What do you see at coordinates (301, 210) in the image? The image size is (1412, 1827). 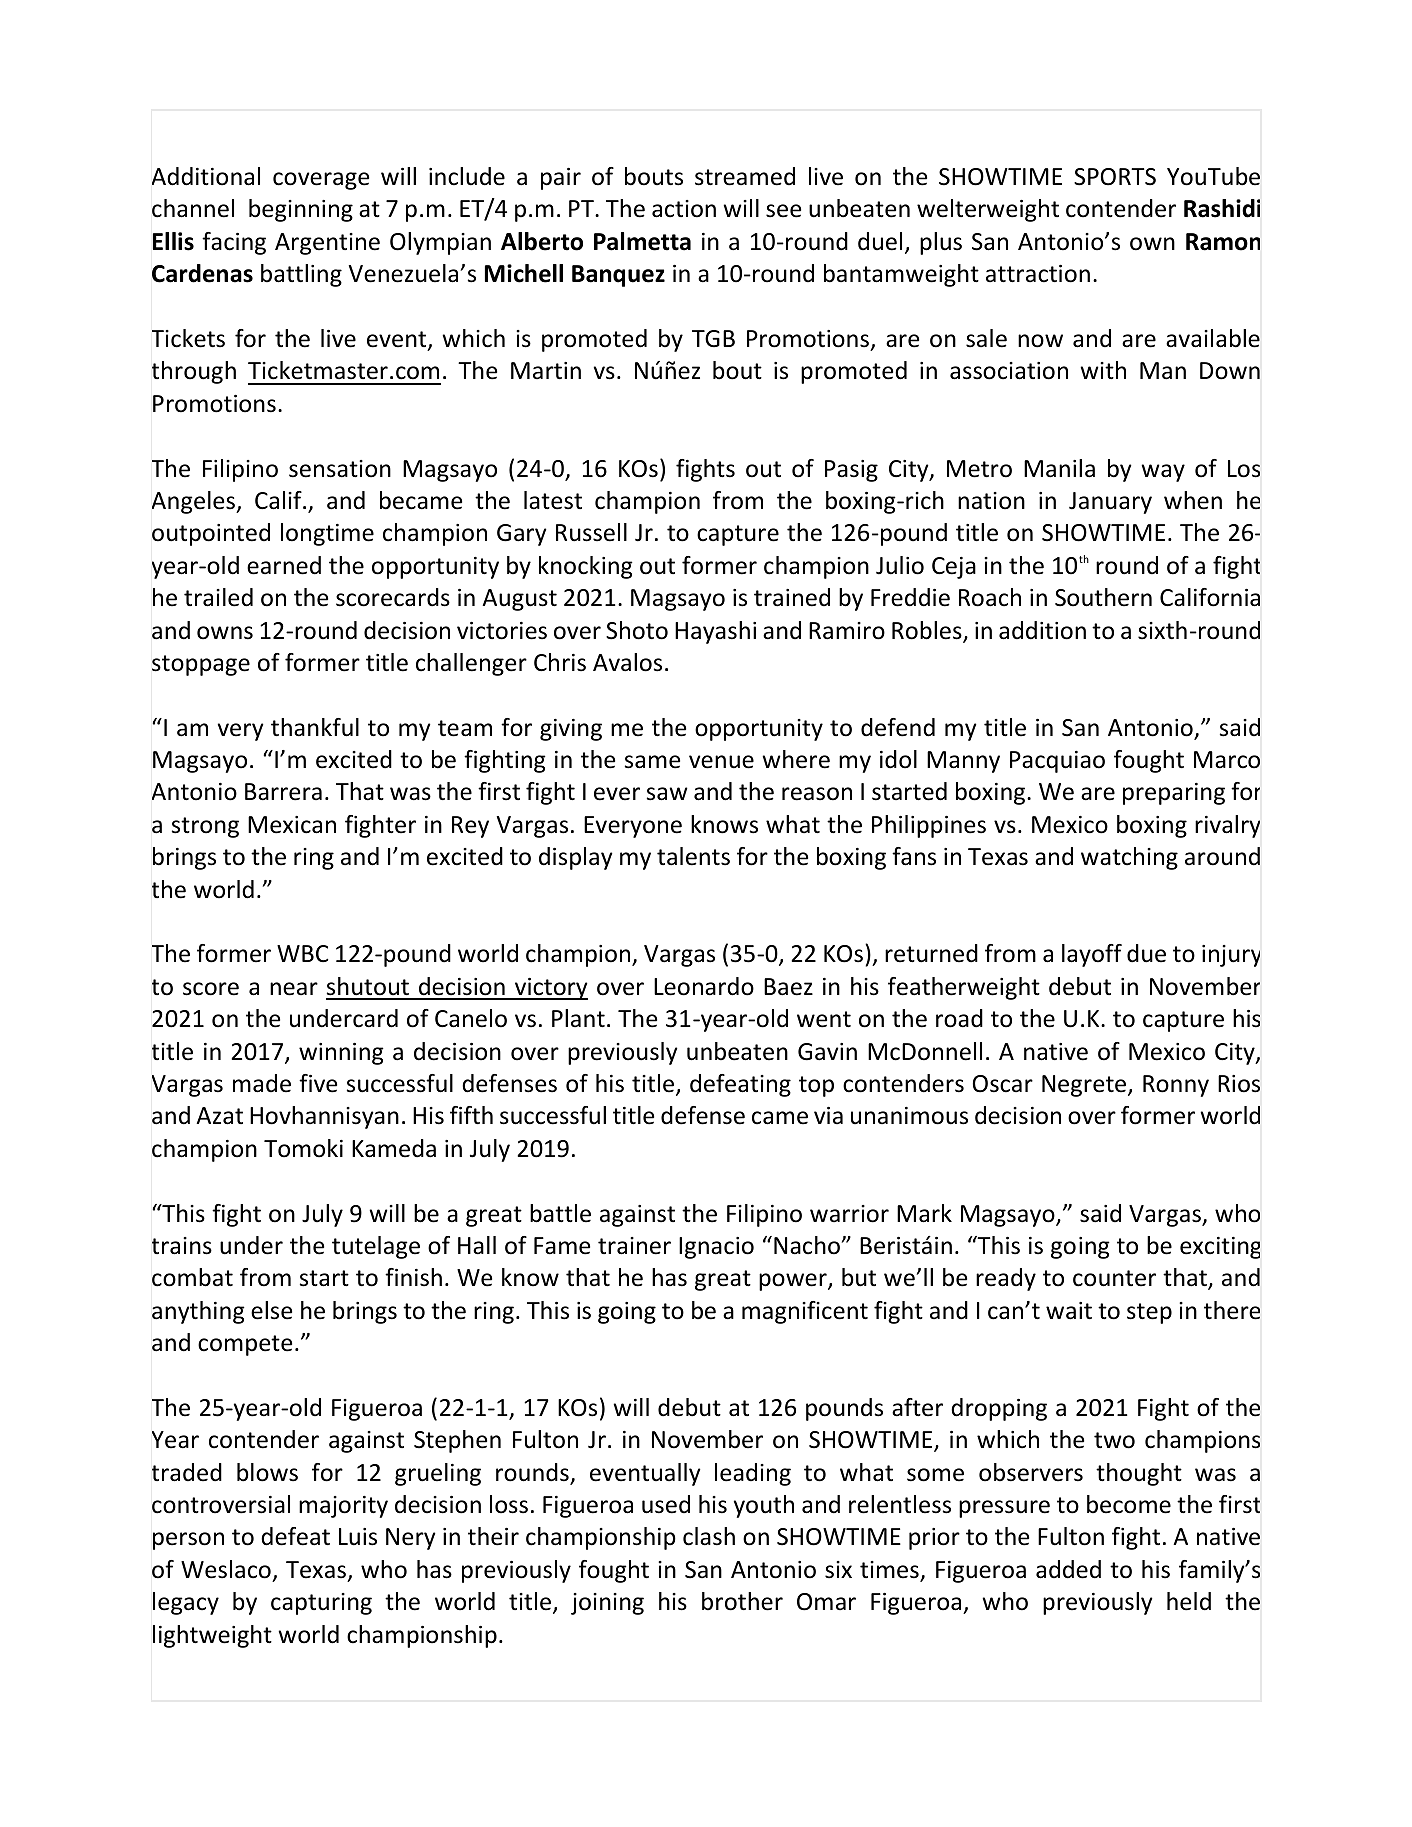 I see `beginning` at bounding box center [301, 210].
